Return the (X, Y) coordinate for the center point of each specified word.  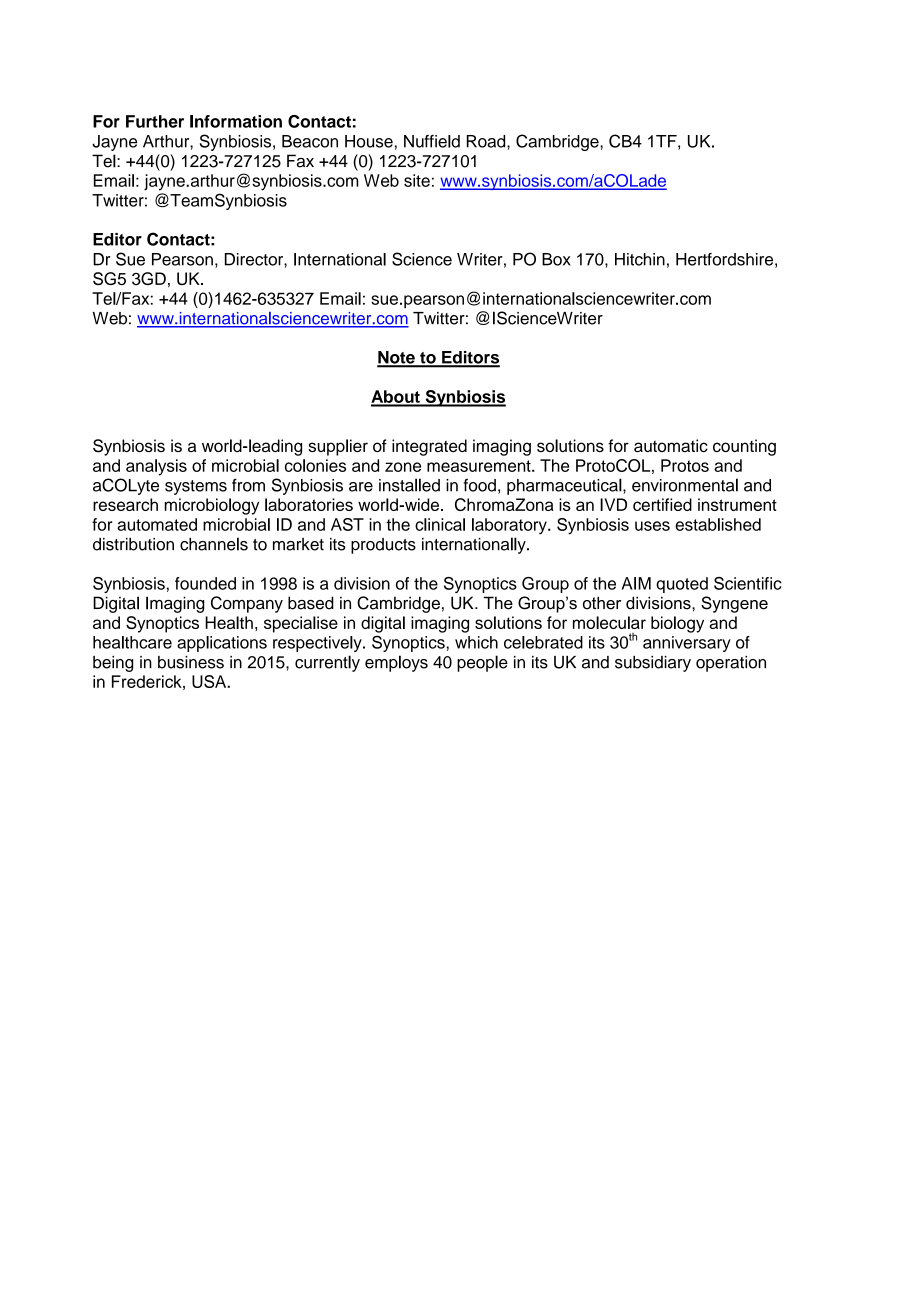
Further (155, 121)
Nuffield (432, 141)
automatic (671, 445)
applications (222, 644)
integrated (429, 447)
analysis (156, 467)
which (476, 642)
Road (487, 141)
